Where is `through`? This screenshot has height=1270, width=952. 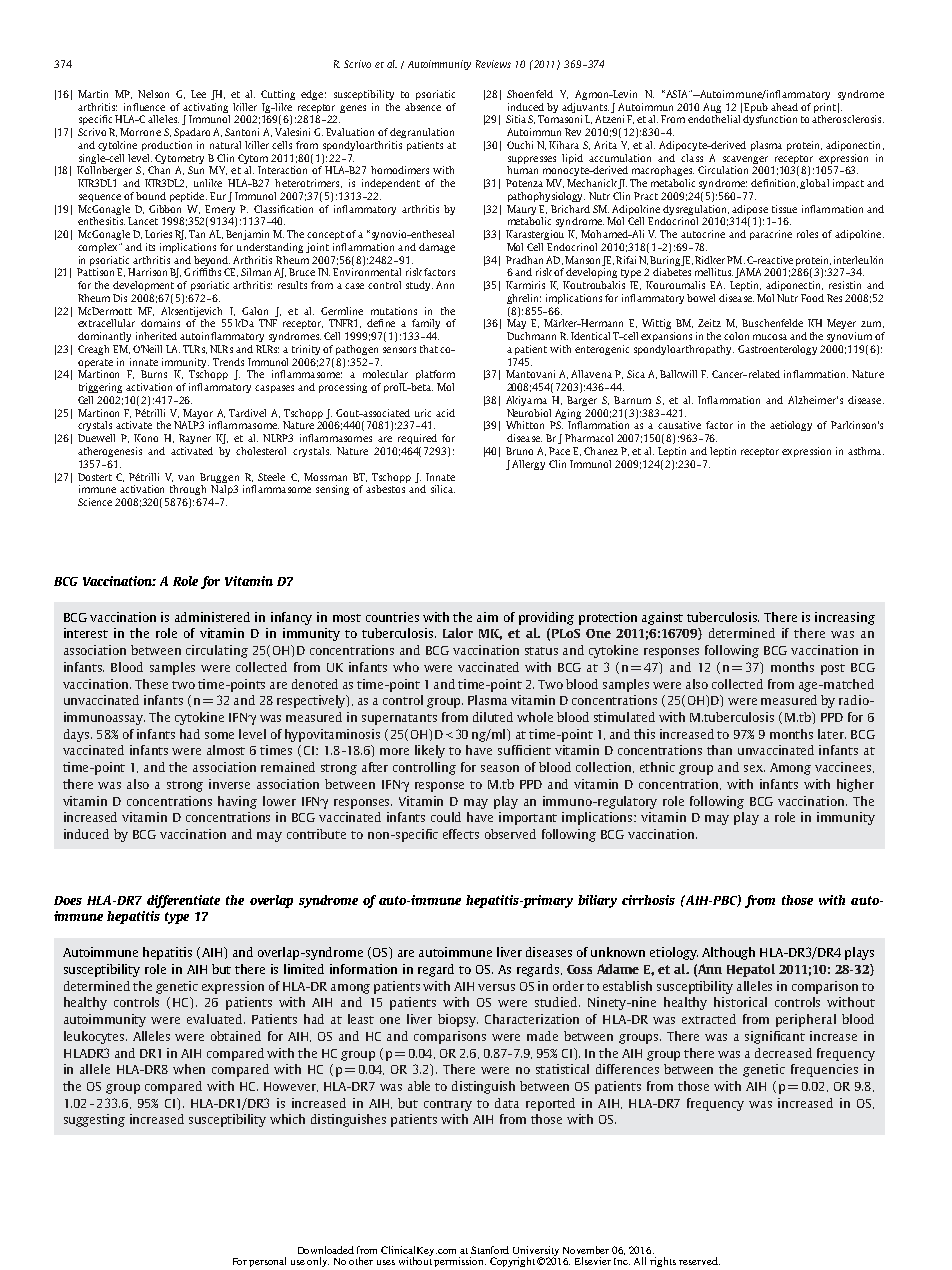
through is located at coordinates (188, 490).
